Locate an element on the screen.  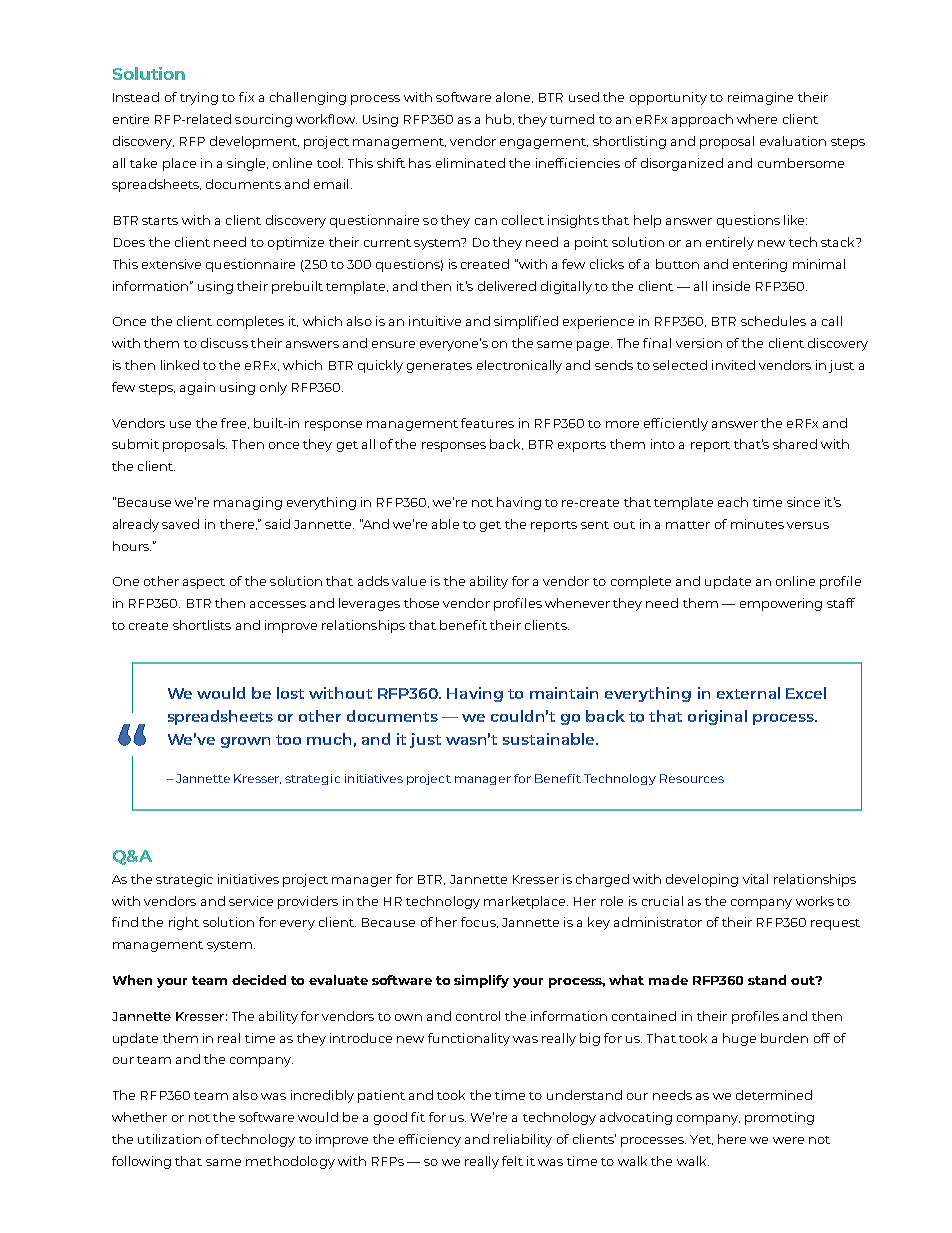
vital is located at coordinates (755, 879).
